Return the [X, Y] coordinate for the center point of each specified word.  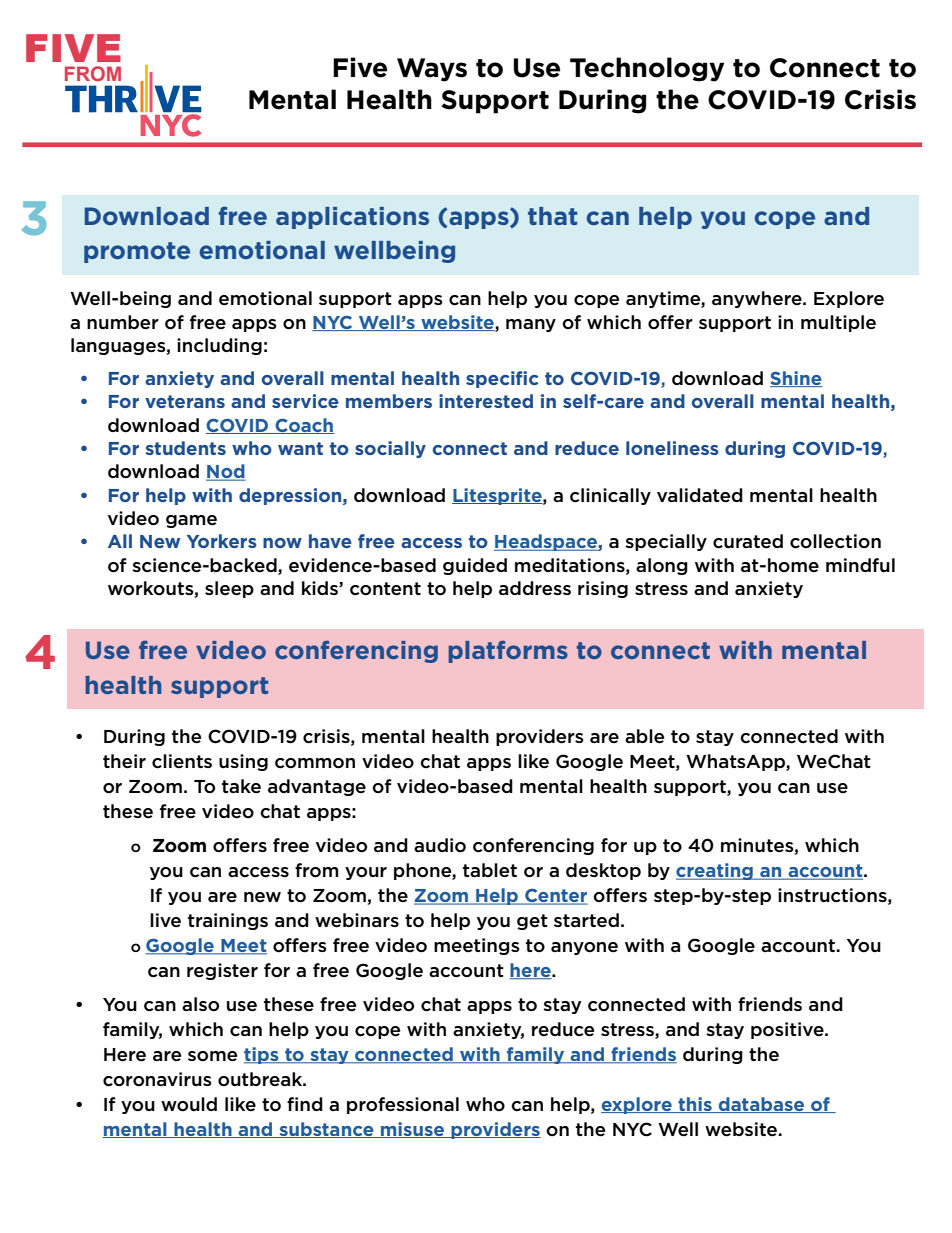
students [185, 448]
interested [486, 401]
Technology [647, 69]
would [189, 1104]
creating [715, 871]
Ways [432, 70]
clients [182, 761]
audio [440, 845]
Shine [796, 379]
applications [352, 218]
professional [403, 1105]
